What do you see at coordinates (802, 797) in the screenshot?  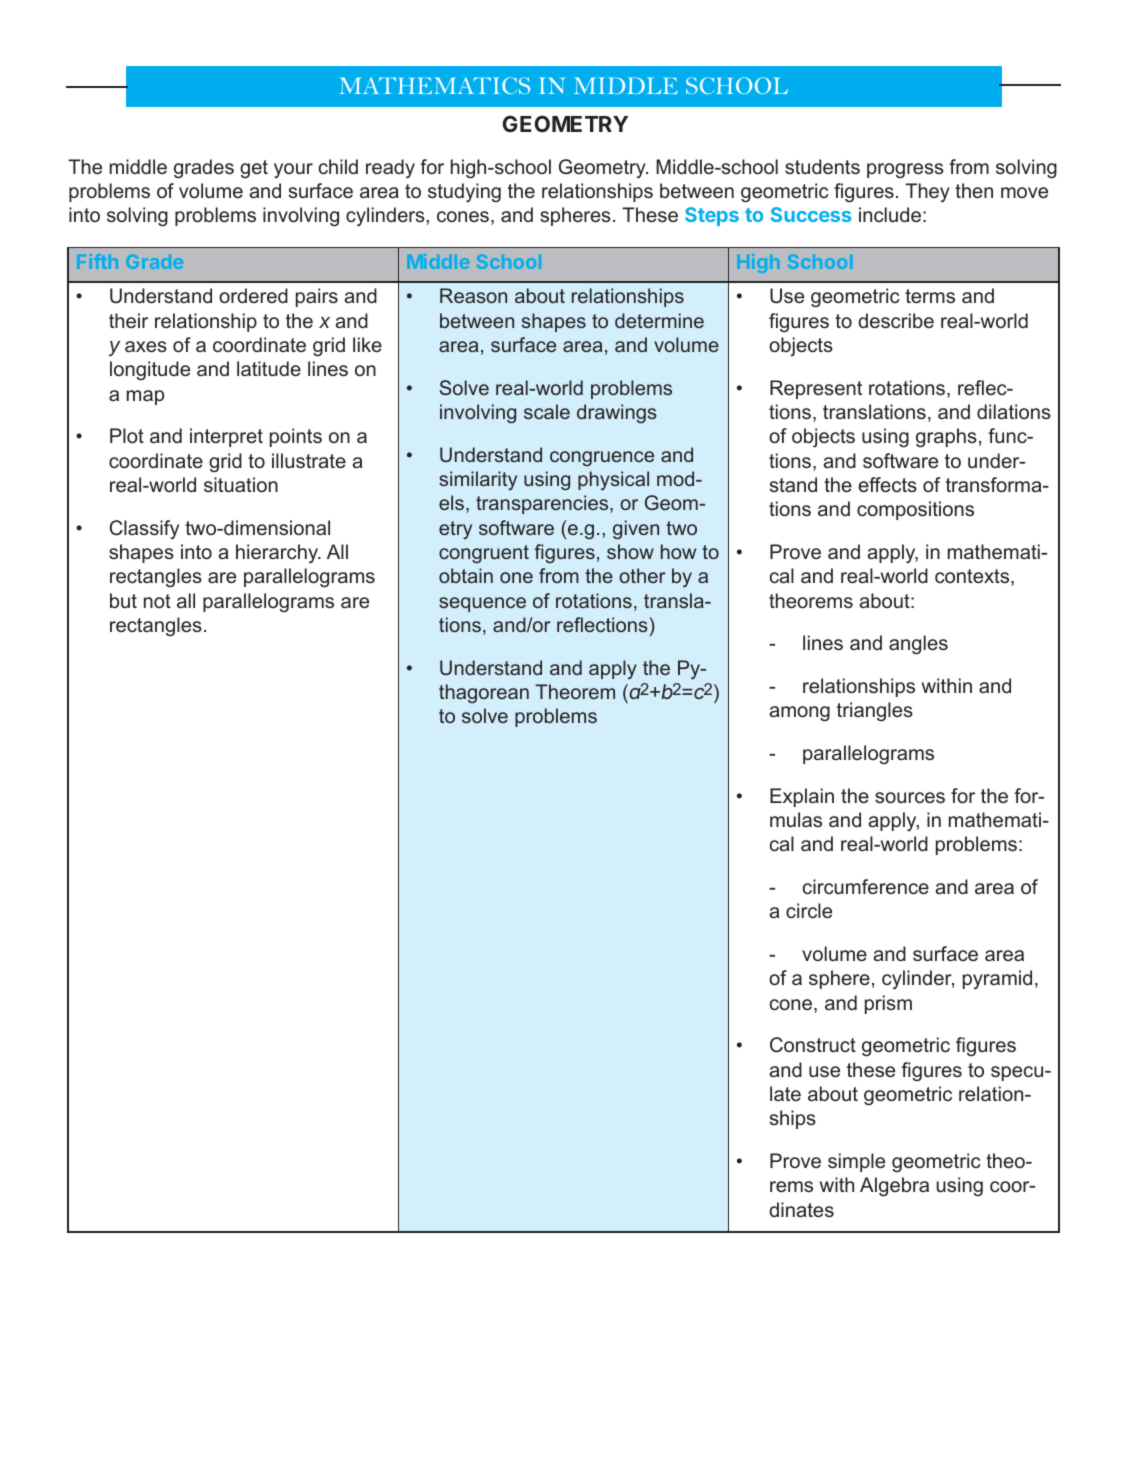 I see `Explain` at bounding box center [802, 797].
